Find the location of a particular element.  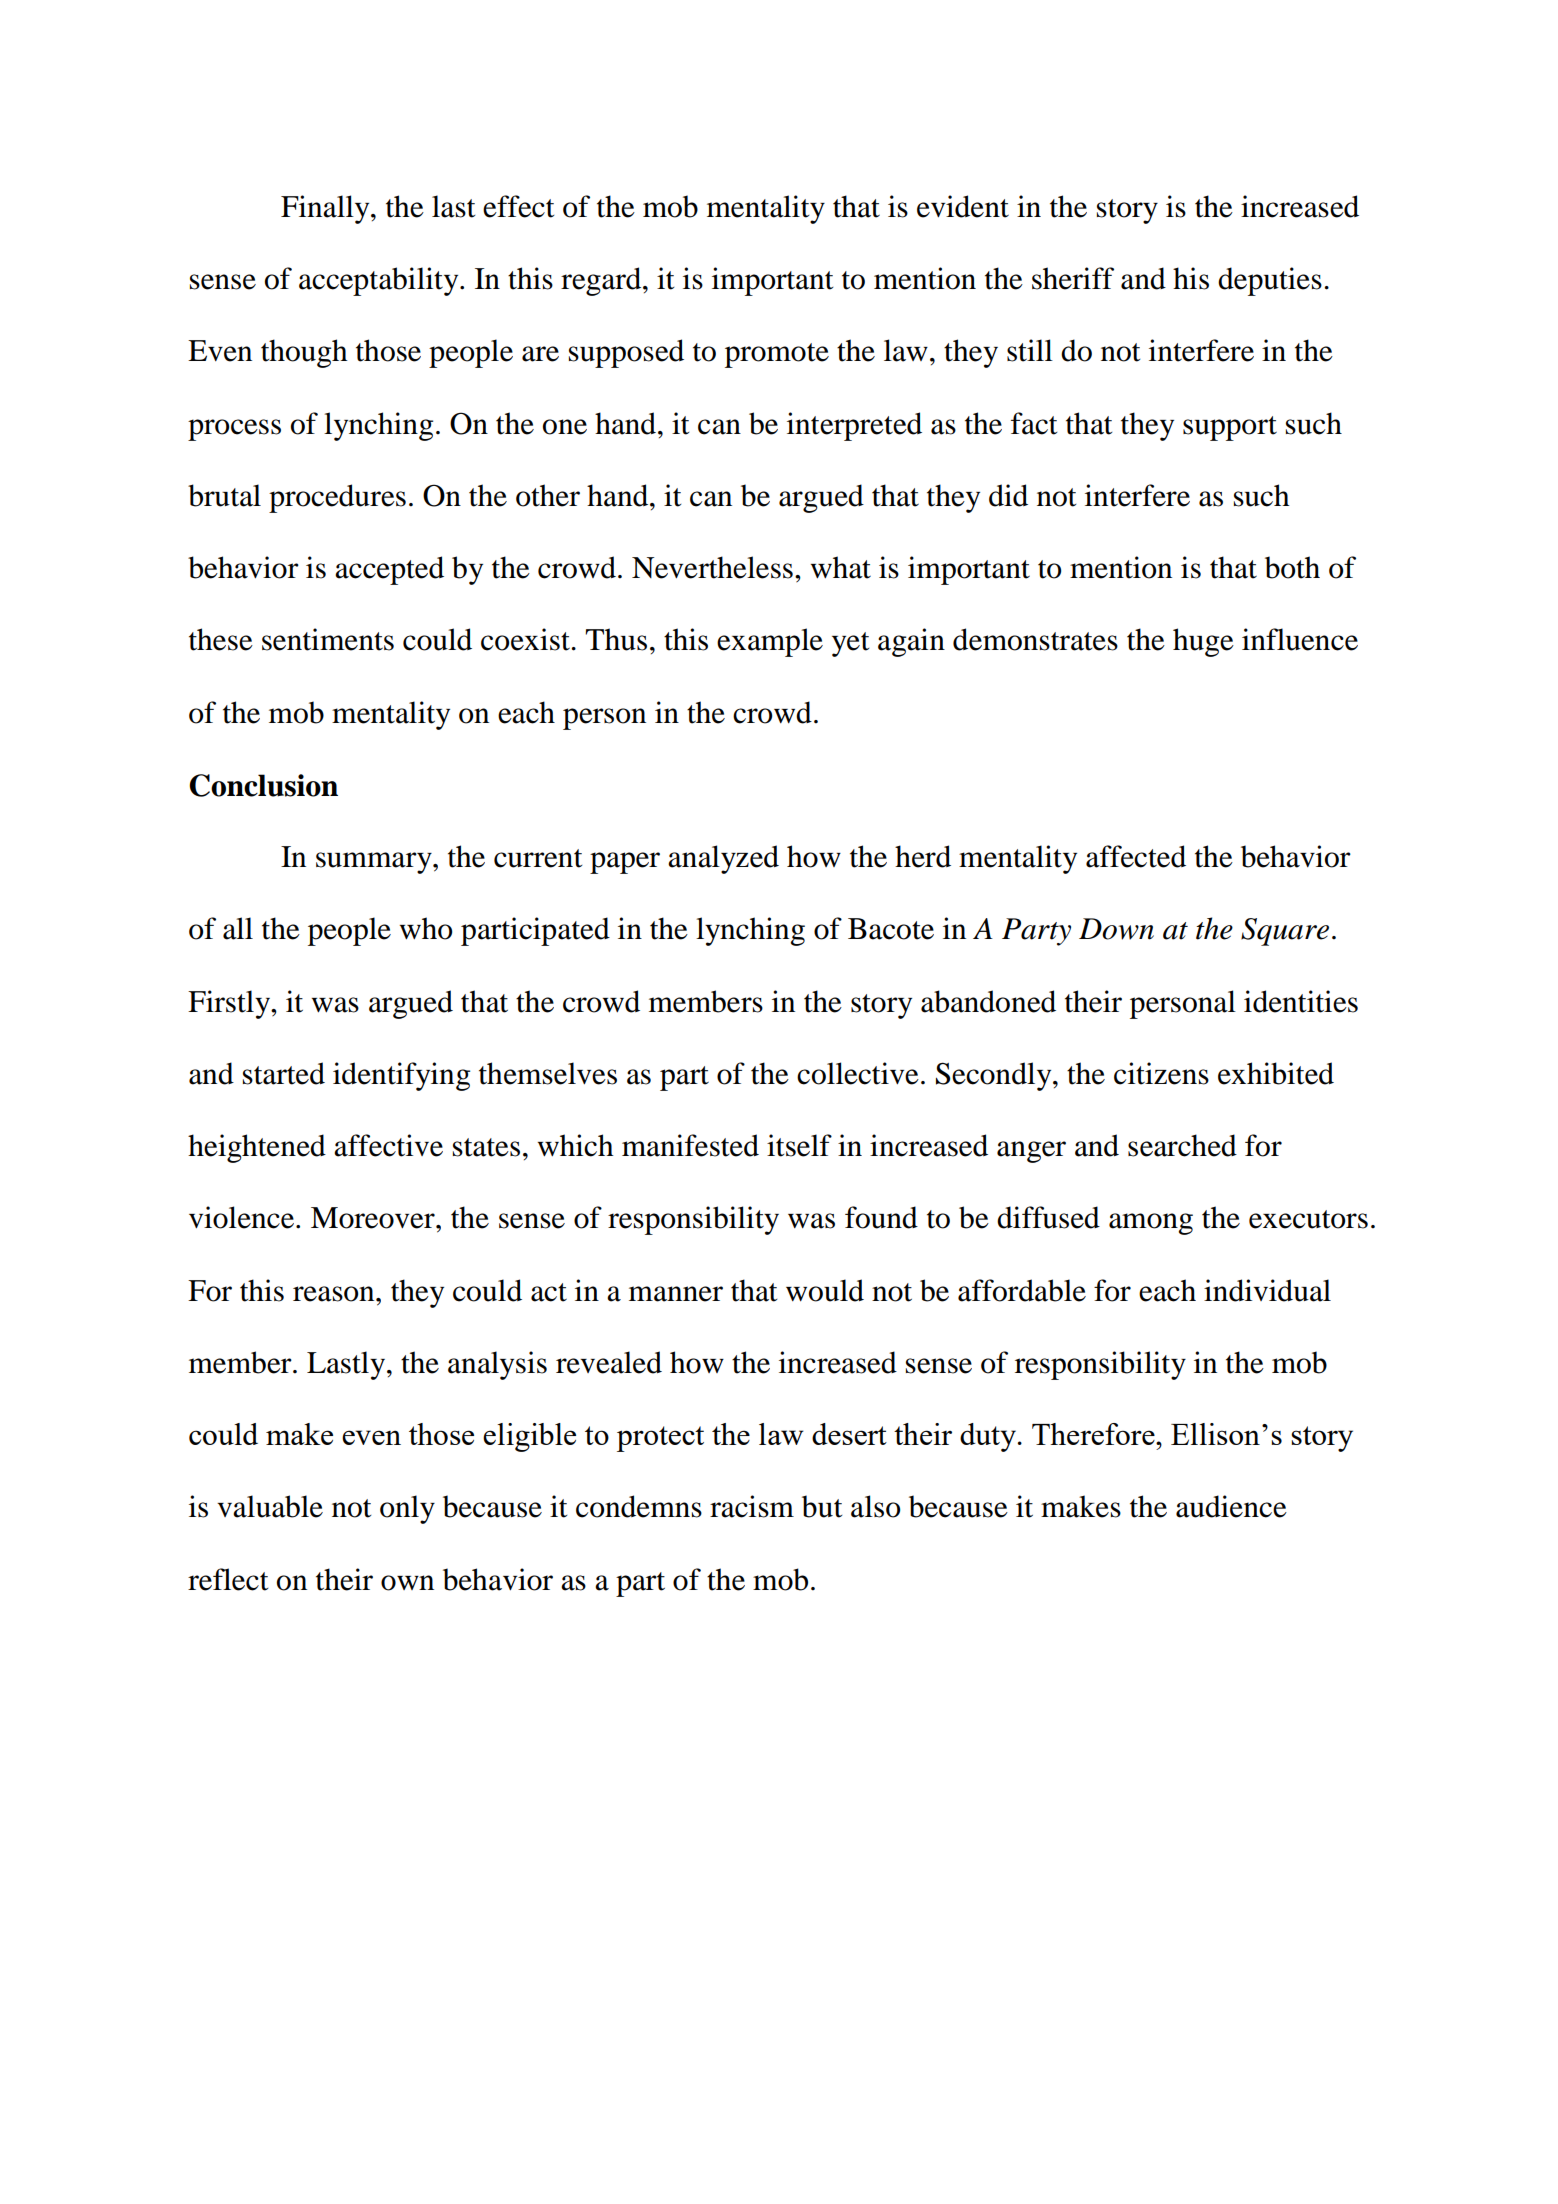

example is located at coordinates (770, 642).
